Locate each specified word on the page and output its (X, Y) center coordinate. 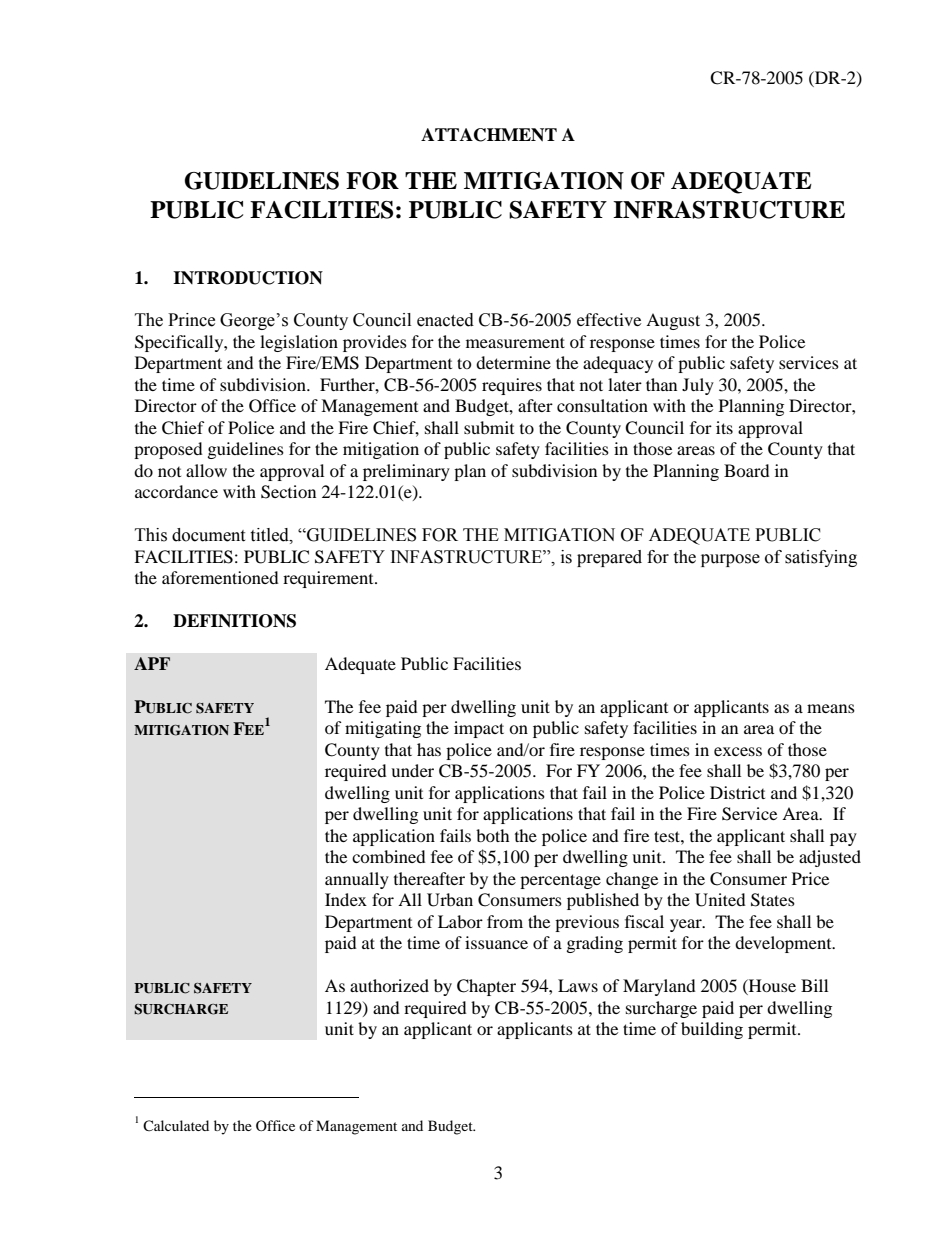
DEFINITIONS (234, 621)
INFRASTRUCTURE (729, 210)
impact (479, 729)
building (712, 1030)
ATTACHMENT (489, 135)
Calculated (176, 1125)
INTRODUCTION (248, 278)
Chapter (486, 987)
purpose (730, 560)
